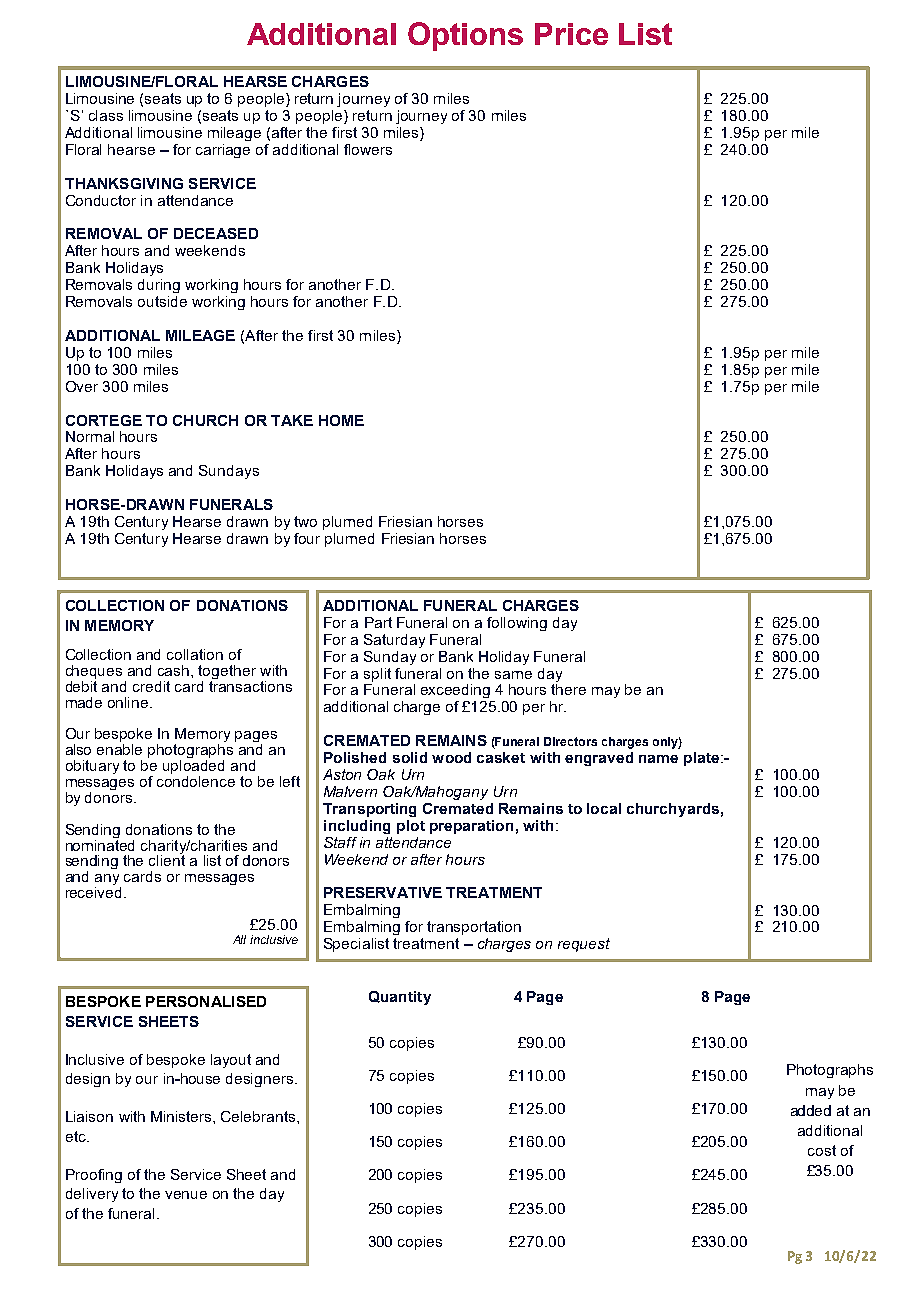 This screenshot has height=1308, width=924. What do you see at coordinates (195, 654) in the screenshot?
I see `collation` at bounding box center [195, 654].
